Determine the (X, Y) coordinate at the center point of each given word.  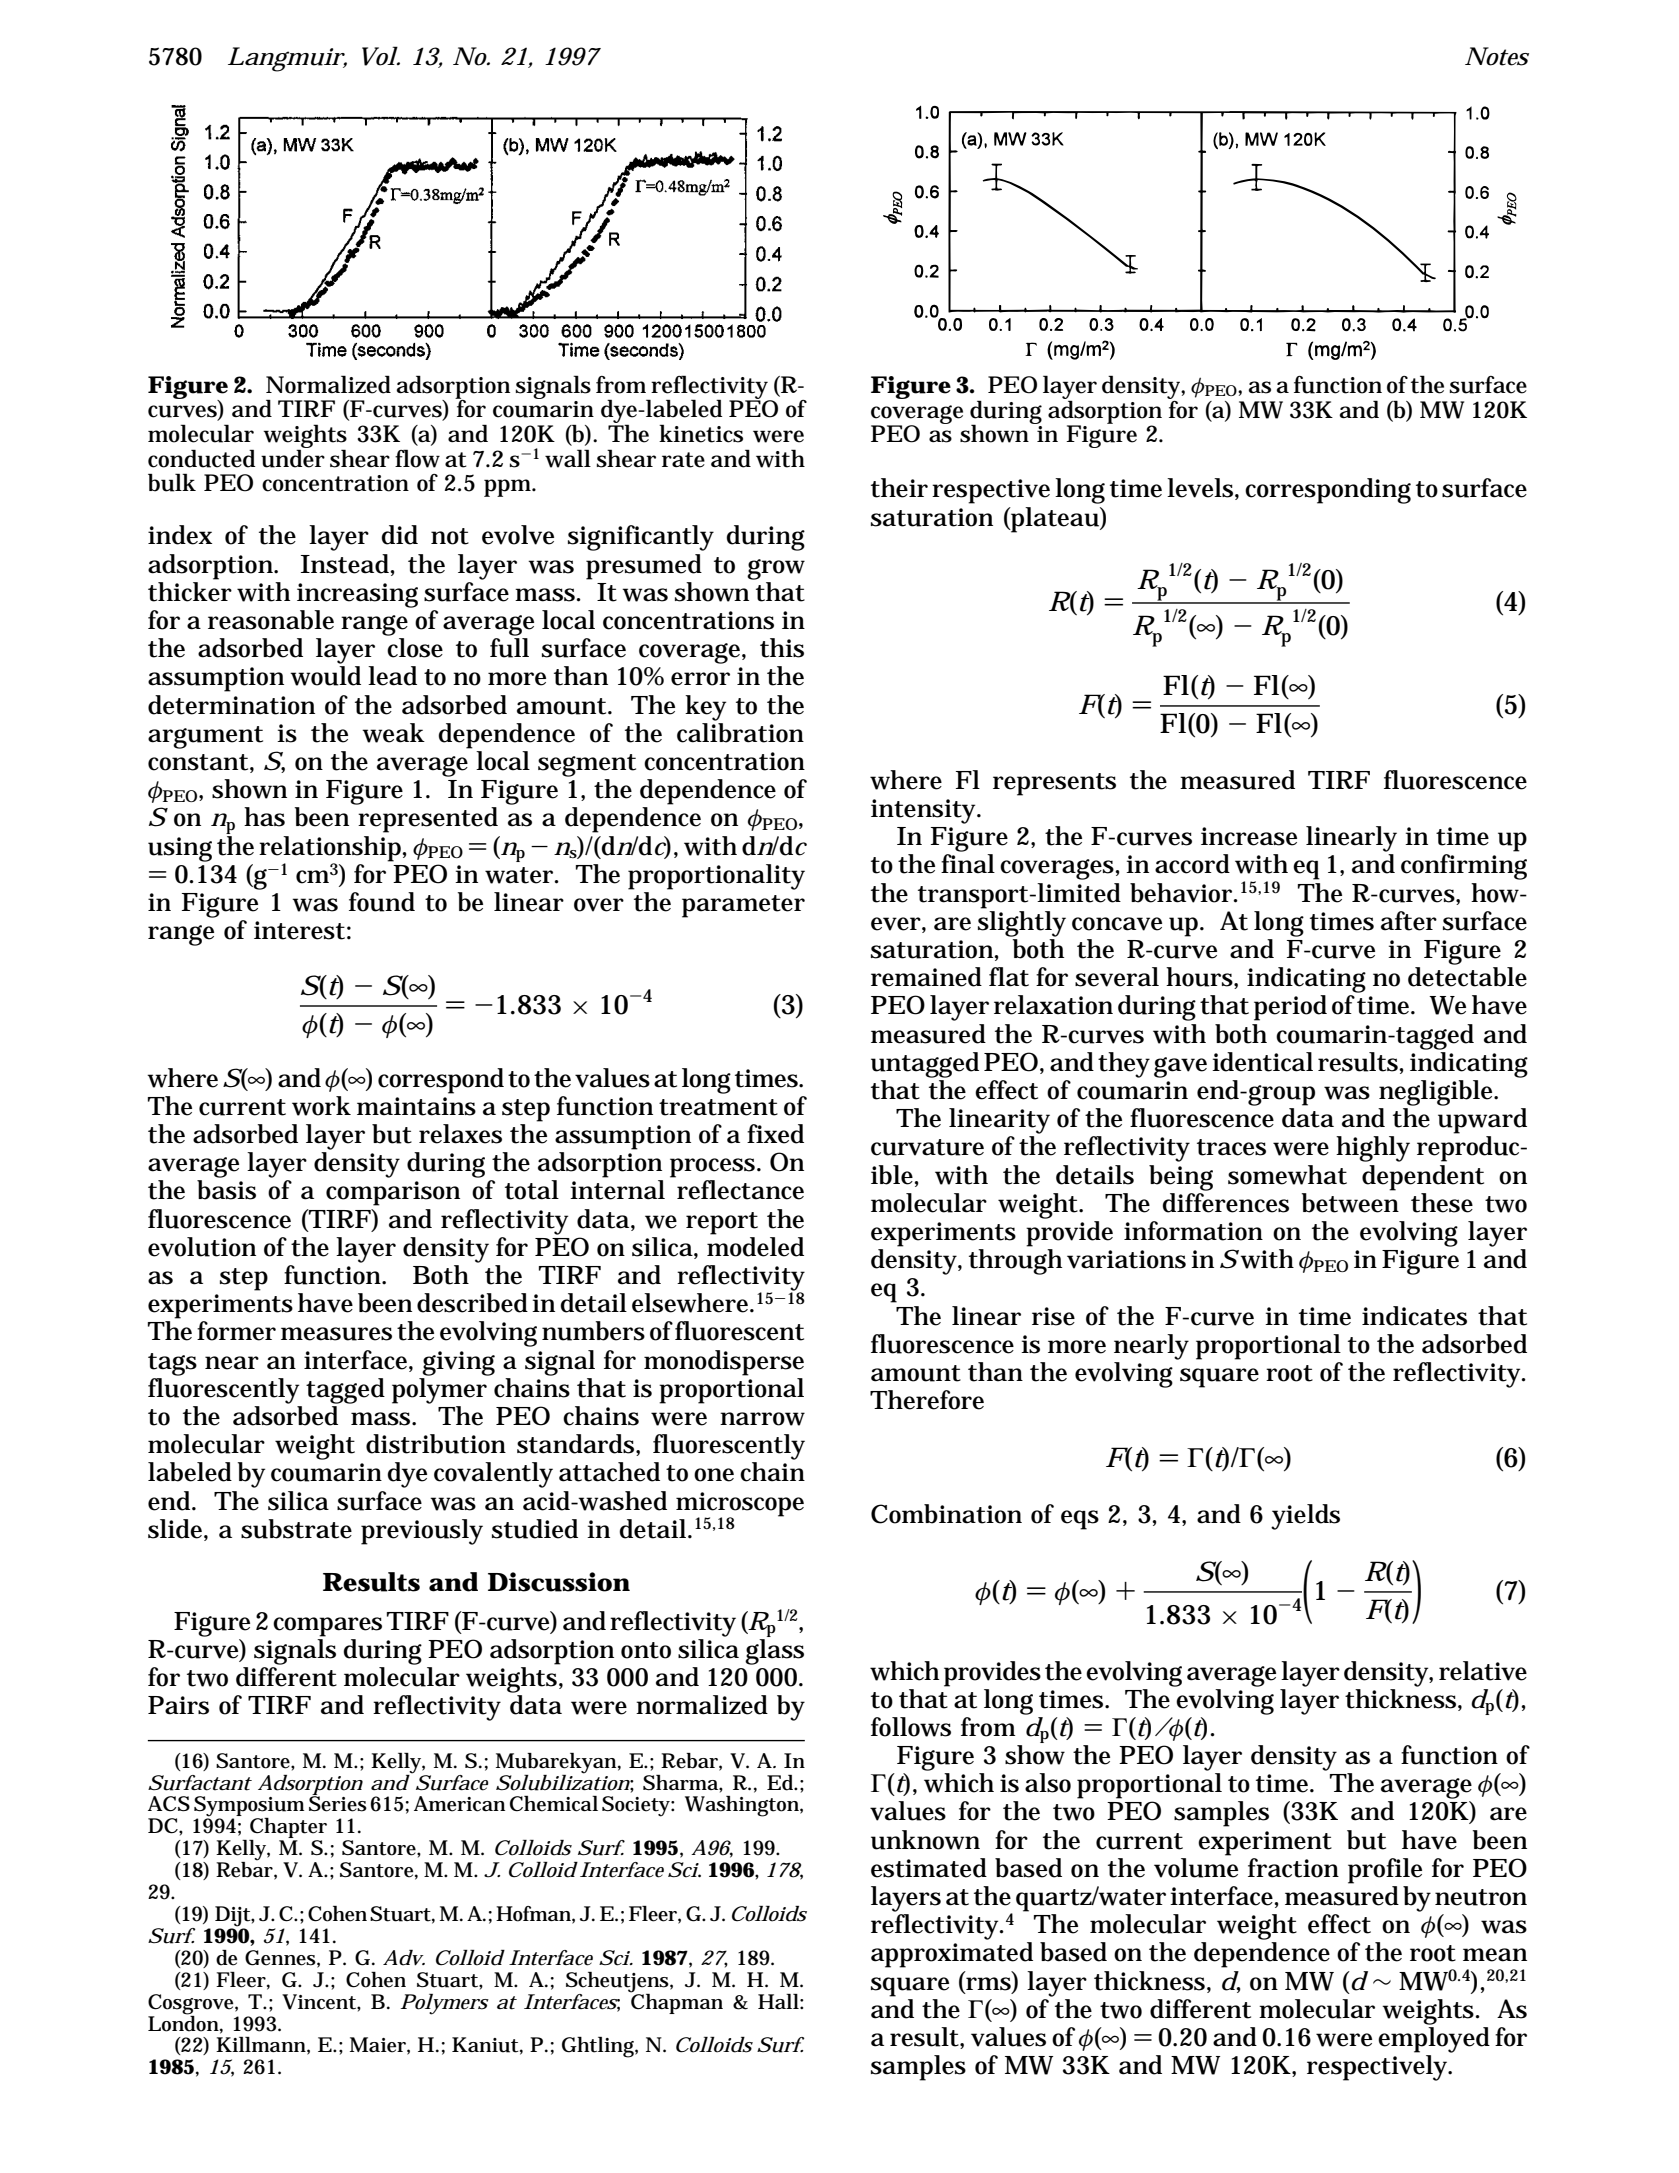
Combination (946, 1514)
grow (776, 569)
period (1290, 1008)
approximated (952, 1955)
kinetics (701, 433)
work (321, 1106)
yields (1305, 1517)
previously (422, 1532)
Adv (403, 1958)
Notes (1497, 56)
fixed (775, 1134)
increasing (357, 595)
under (293, 457)
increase (1249, 836)
